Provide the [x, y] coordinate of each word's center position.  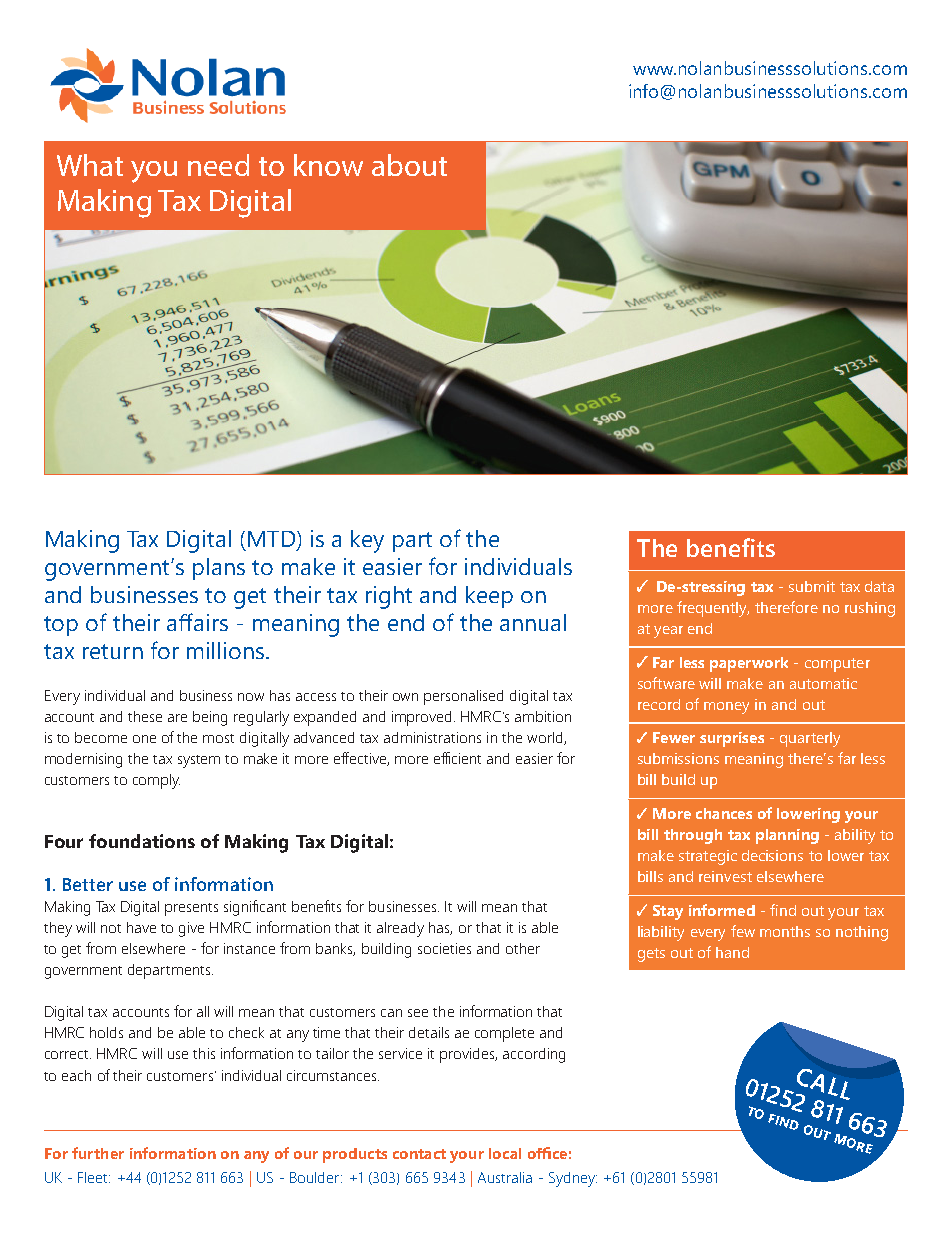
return [113, 651]
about [409, 165]
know [328, 165]
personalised [463, 697]
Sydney [573, 1179]
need [218, 165]
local [505, 1153]
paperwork [749, 664]
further [98, 1153]
